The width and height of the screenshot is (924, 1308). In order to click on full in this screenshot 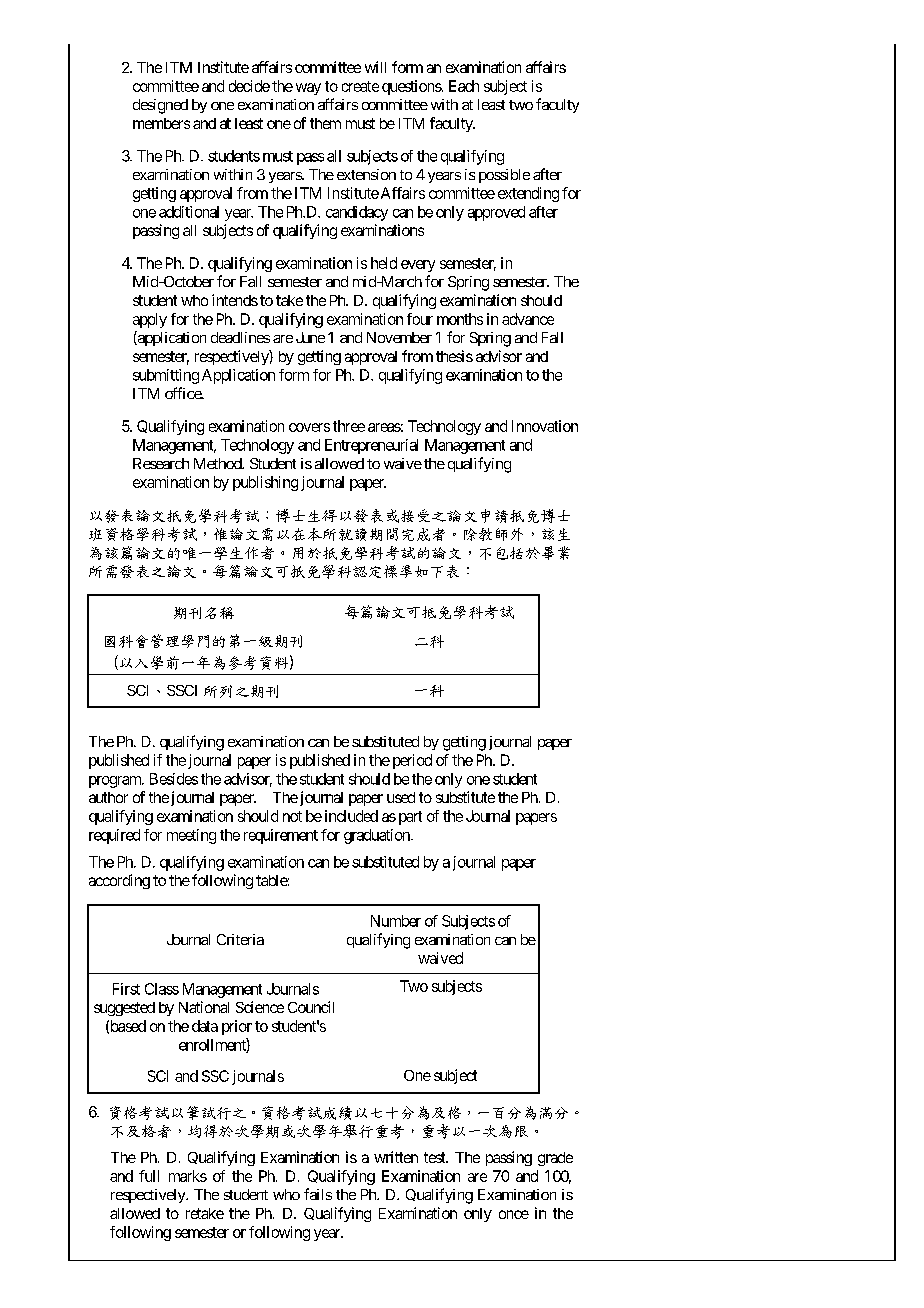, I will do `click(149, 1176)`.
